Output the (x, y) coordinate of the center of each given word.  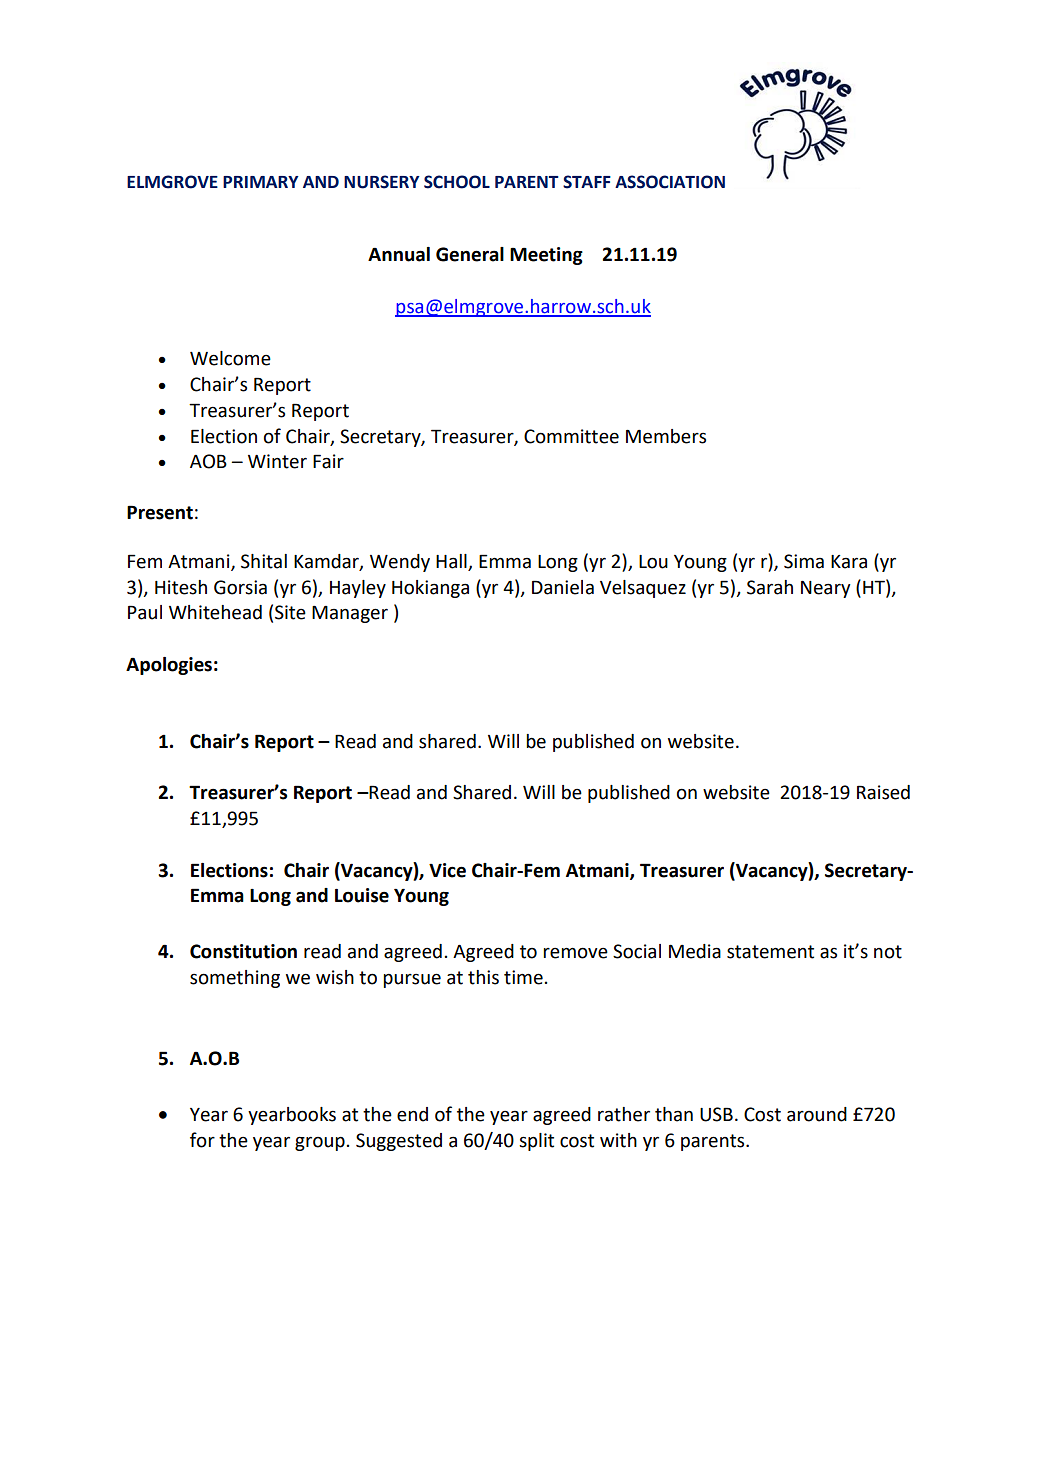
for (202, 1140)
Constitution (243, 951)
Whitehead (215, 612)
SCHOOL (457, 182)
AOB (208, 461)
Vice (447, 870)
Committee (571, 436)
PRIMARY (261, 182)
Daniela (563, 587)
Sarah (770, 587)
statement (770, 952)
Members (666, 436)
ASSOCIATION (670, 182)
